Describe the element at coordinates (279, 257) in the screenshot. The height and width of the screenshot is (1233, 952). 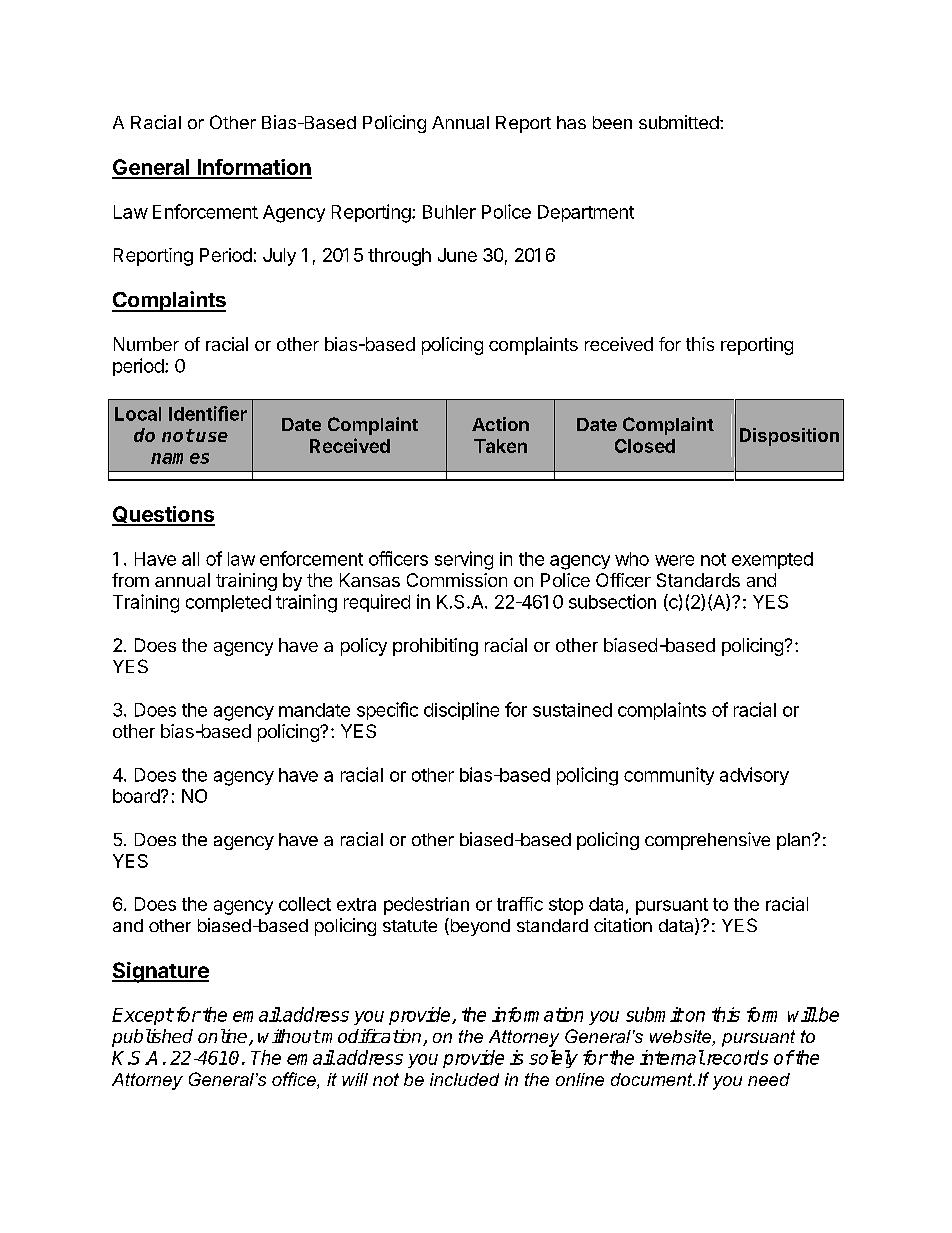
I see `July` at that location.
